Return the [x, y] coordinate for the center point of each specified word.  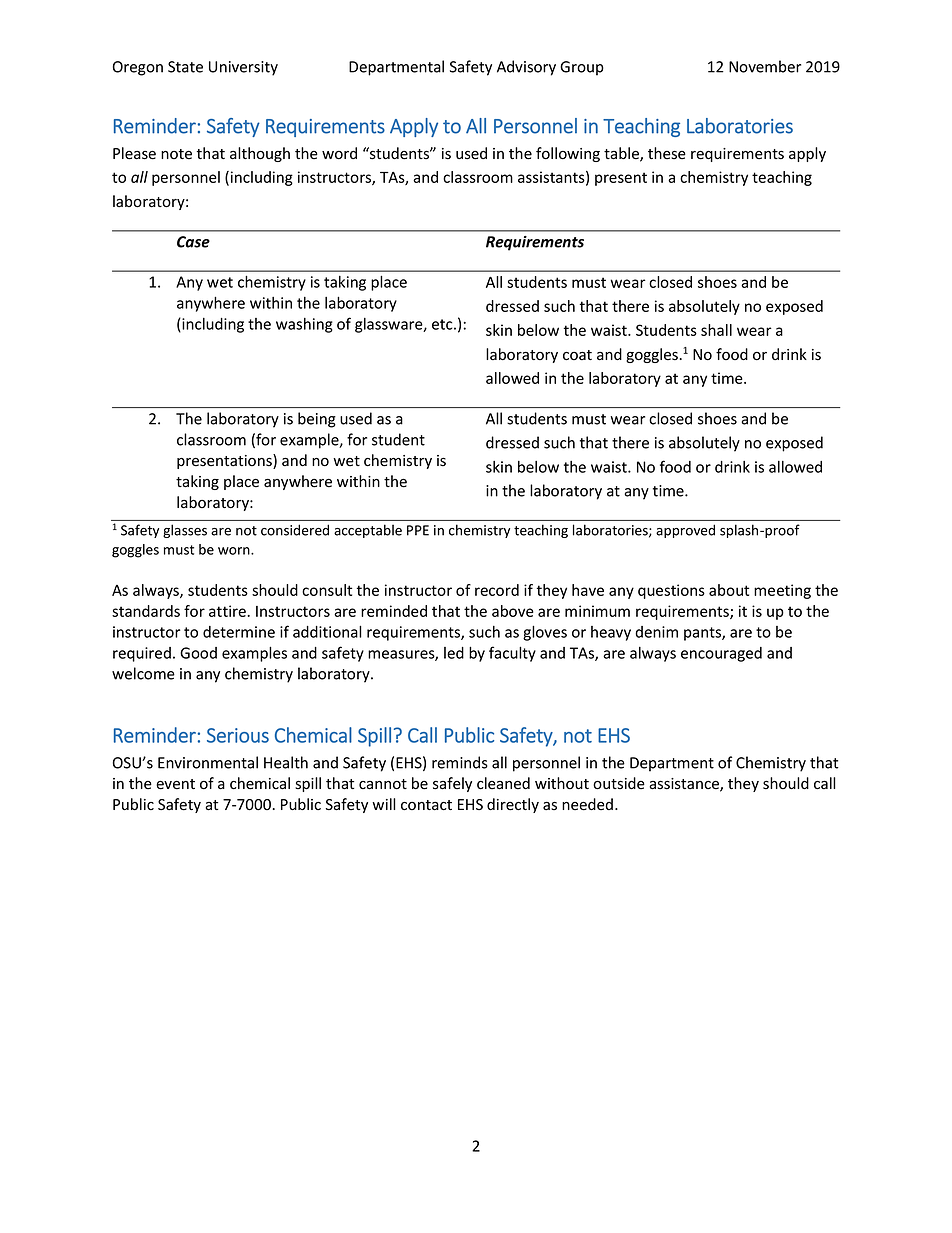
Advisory [526, 68]
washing [304, 325]
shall [716, 330]
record [497, 590]
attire [228, 611]
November [765, 66]
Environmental [208, 762]
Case [193, 242]
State [185, 67]
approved [685, 531]
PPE [418, 530]
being [317, 420]
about [729, 590]
